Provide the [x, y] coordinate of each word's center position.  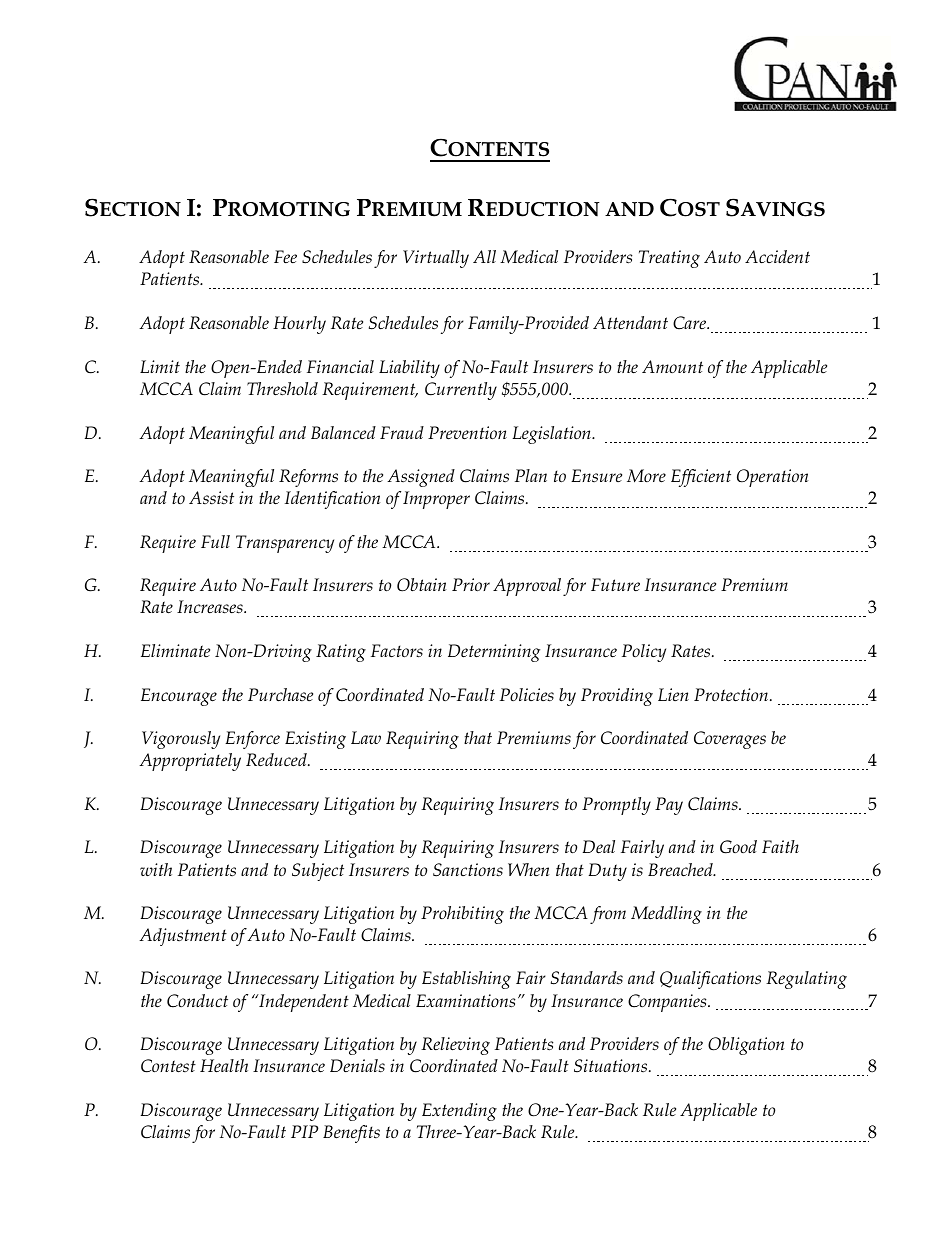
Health [224, 1066]
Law [366, 737]
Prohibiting [462, 915]
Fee [285, 256]
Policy [644, 653]
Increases [211, 607]
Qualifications [710, 980]
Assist [211, 498]
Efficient [701, 478]
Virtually [436, 259]
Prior [471, 584]
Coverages [730, 740]
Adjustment [183, 937]
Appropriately [190, 762]
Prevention [467, 433]
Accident [777, 257]
